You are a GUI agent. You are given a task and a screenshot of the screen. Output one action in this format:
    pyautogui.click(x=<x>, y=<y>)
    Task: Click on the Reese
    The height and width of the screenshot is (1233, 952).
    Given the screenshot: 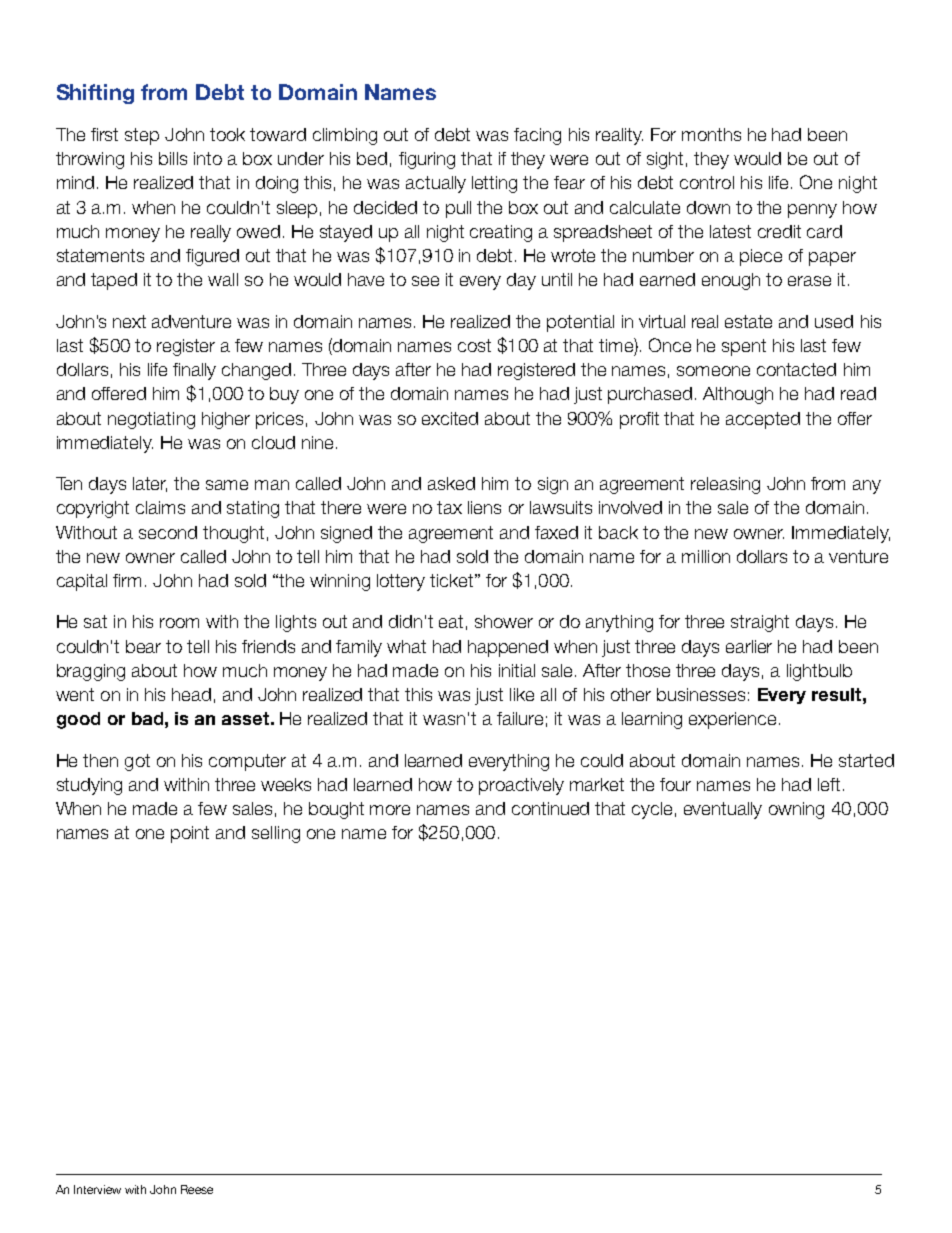 What is the action you would take?
    pyautogui.click(x=197, y=1189)
